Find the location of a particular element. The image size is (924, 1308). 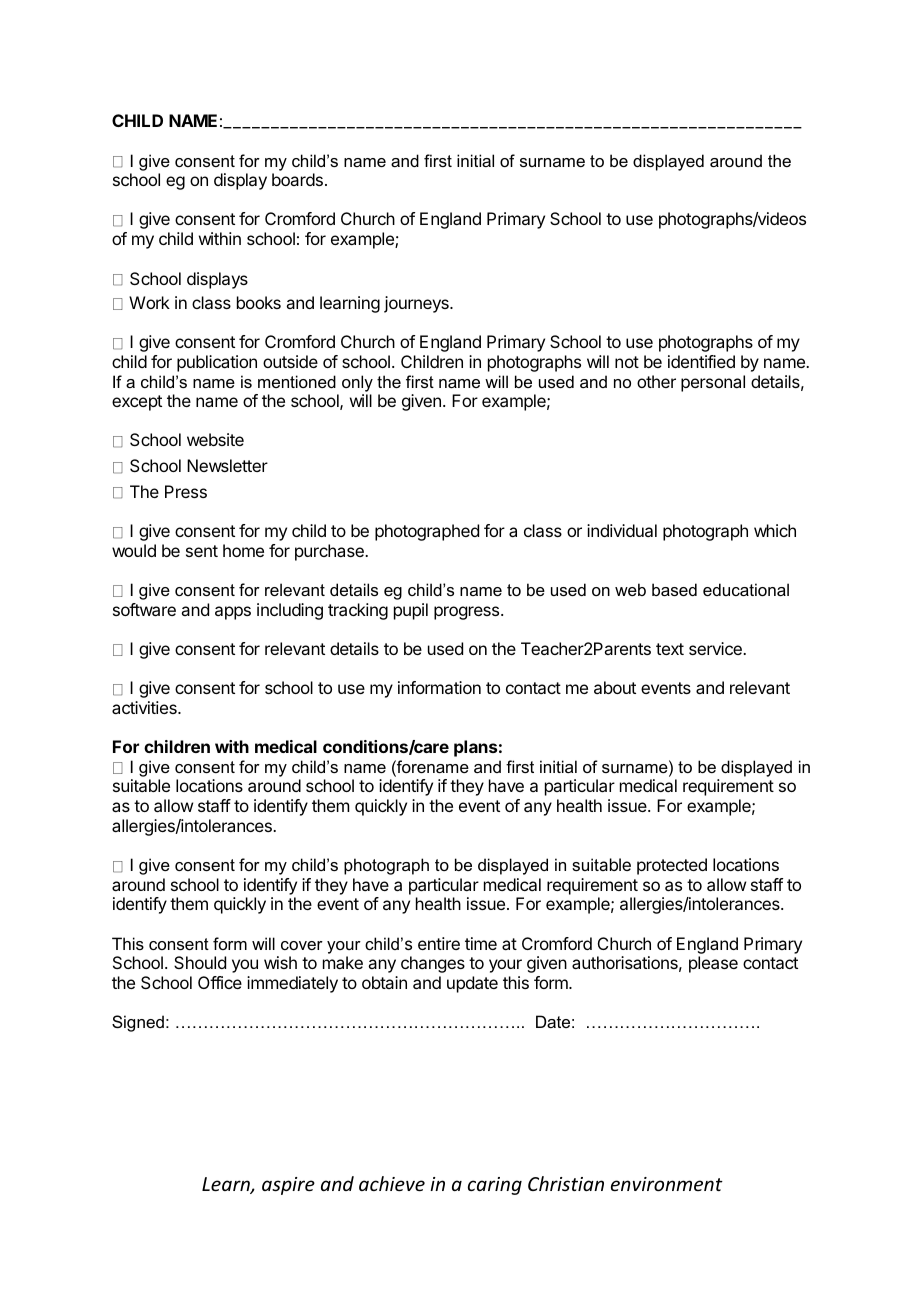

aspire is located at coordinates (288, 1186).
